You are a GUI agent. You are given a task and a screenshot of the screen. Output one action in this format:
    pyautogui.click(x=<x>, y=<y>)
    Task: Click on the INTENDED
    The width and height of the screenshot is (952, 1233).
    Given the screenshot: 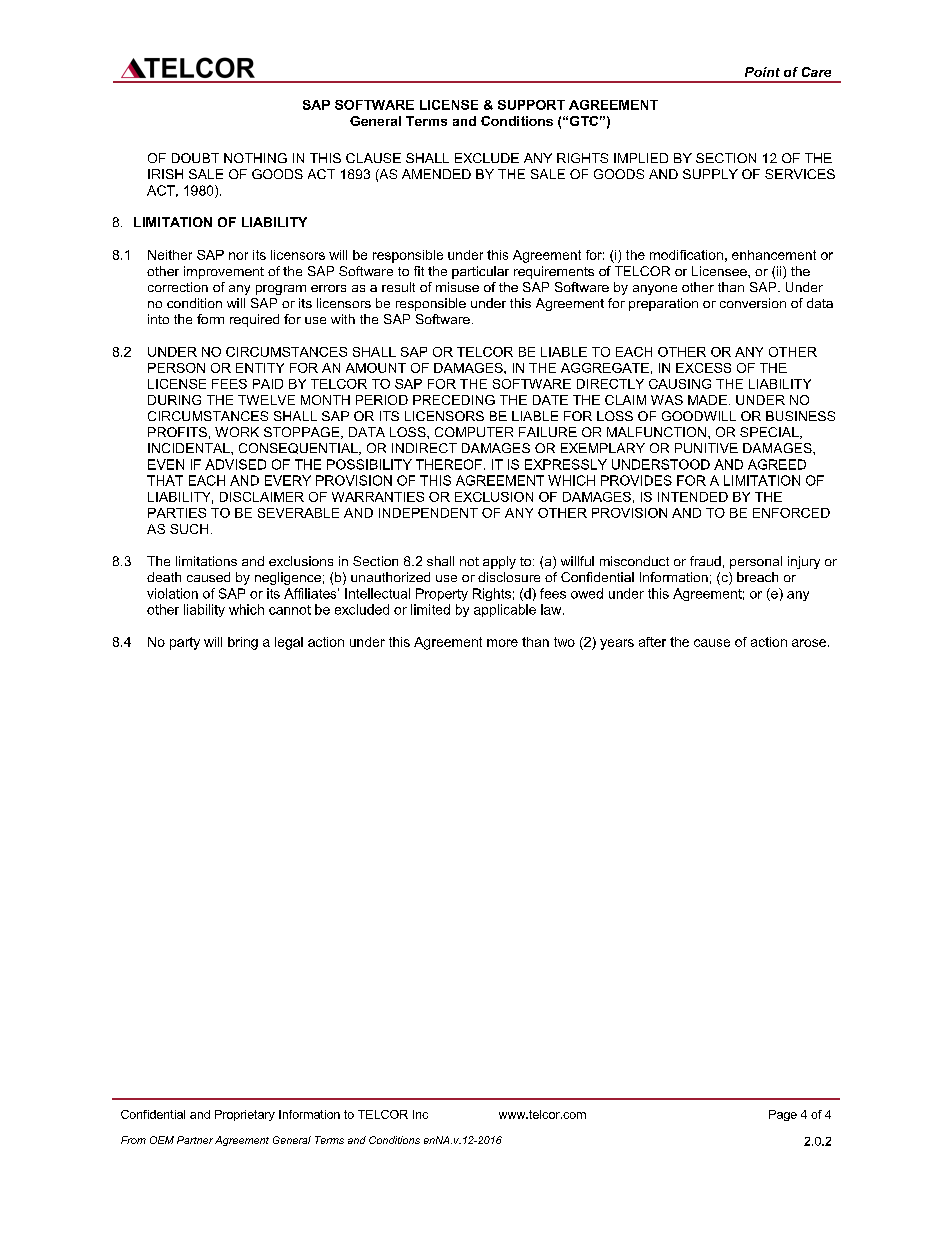 What is the action you would take?
    pyautogui.click(x=693, y=497)
